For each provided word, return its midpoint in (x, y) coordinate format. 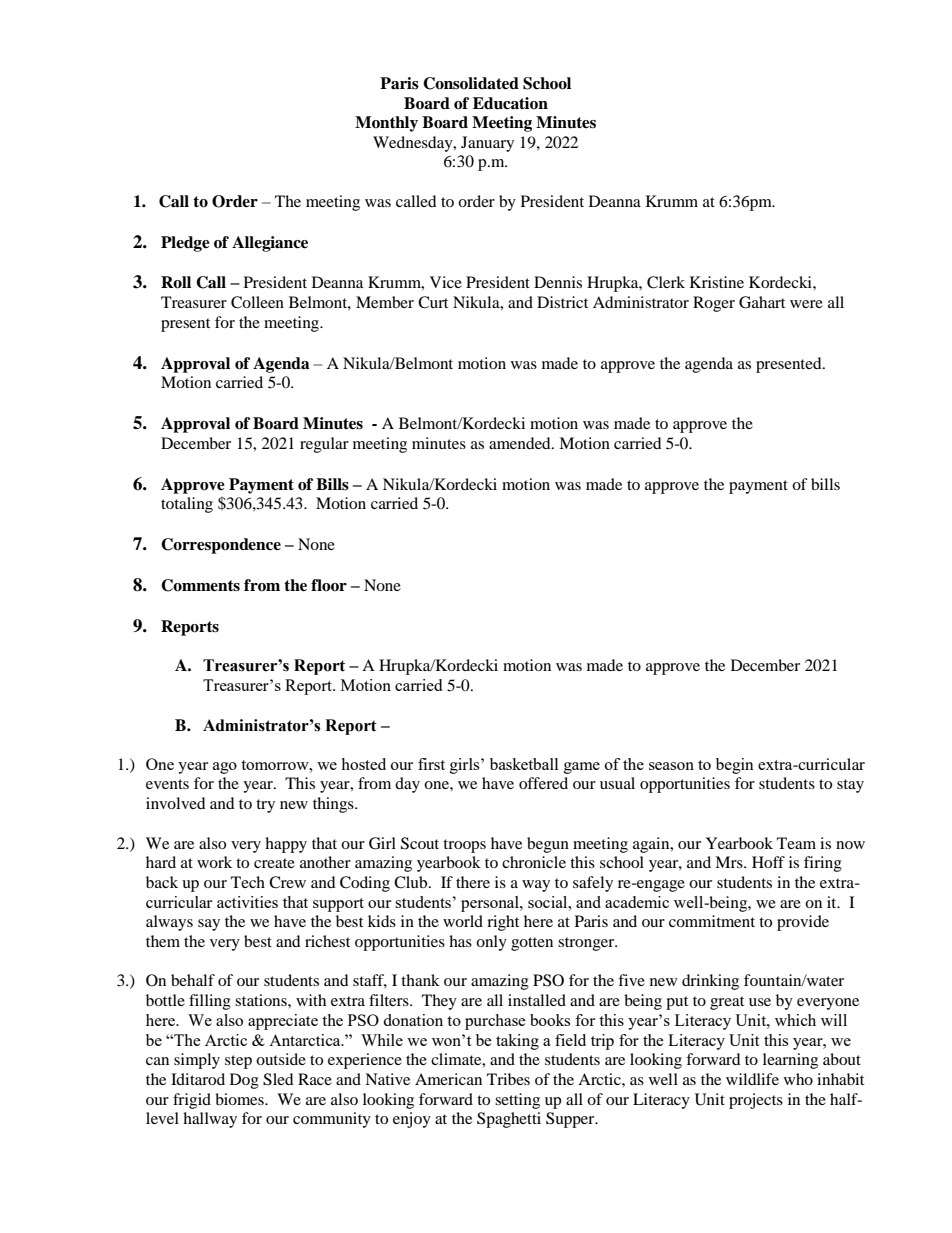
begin (735, 766)
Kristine (717, 282)
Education (510, 103)
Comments (200, 585)
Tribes (508, 1079)
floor (329, 585)
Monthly (386, 124)
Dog (244, 1081)
